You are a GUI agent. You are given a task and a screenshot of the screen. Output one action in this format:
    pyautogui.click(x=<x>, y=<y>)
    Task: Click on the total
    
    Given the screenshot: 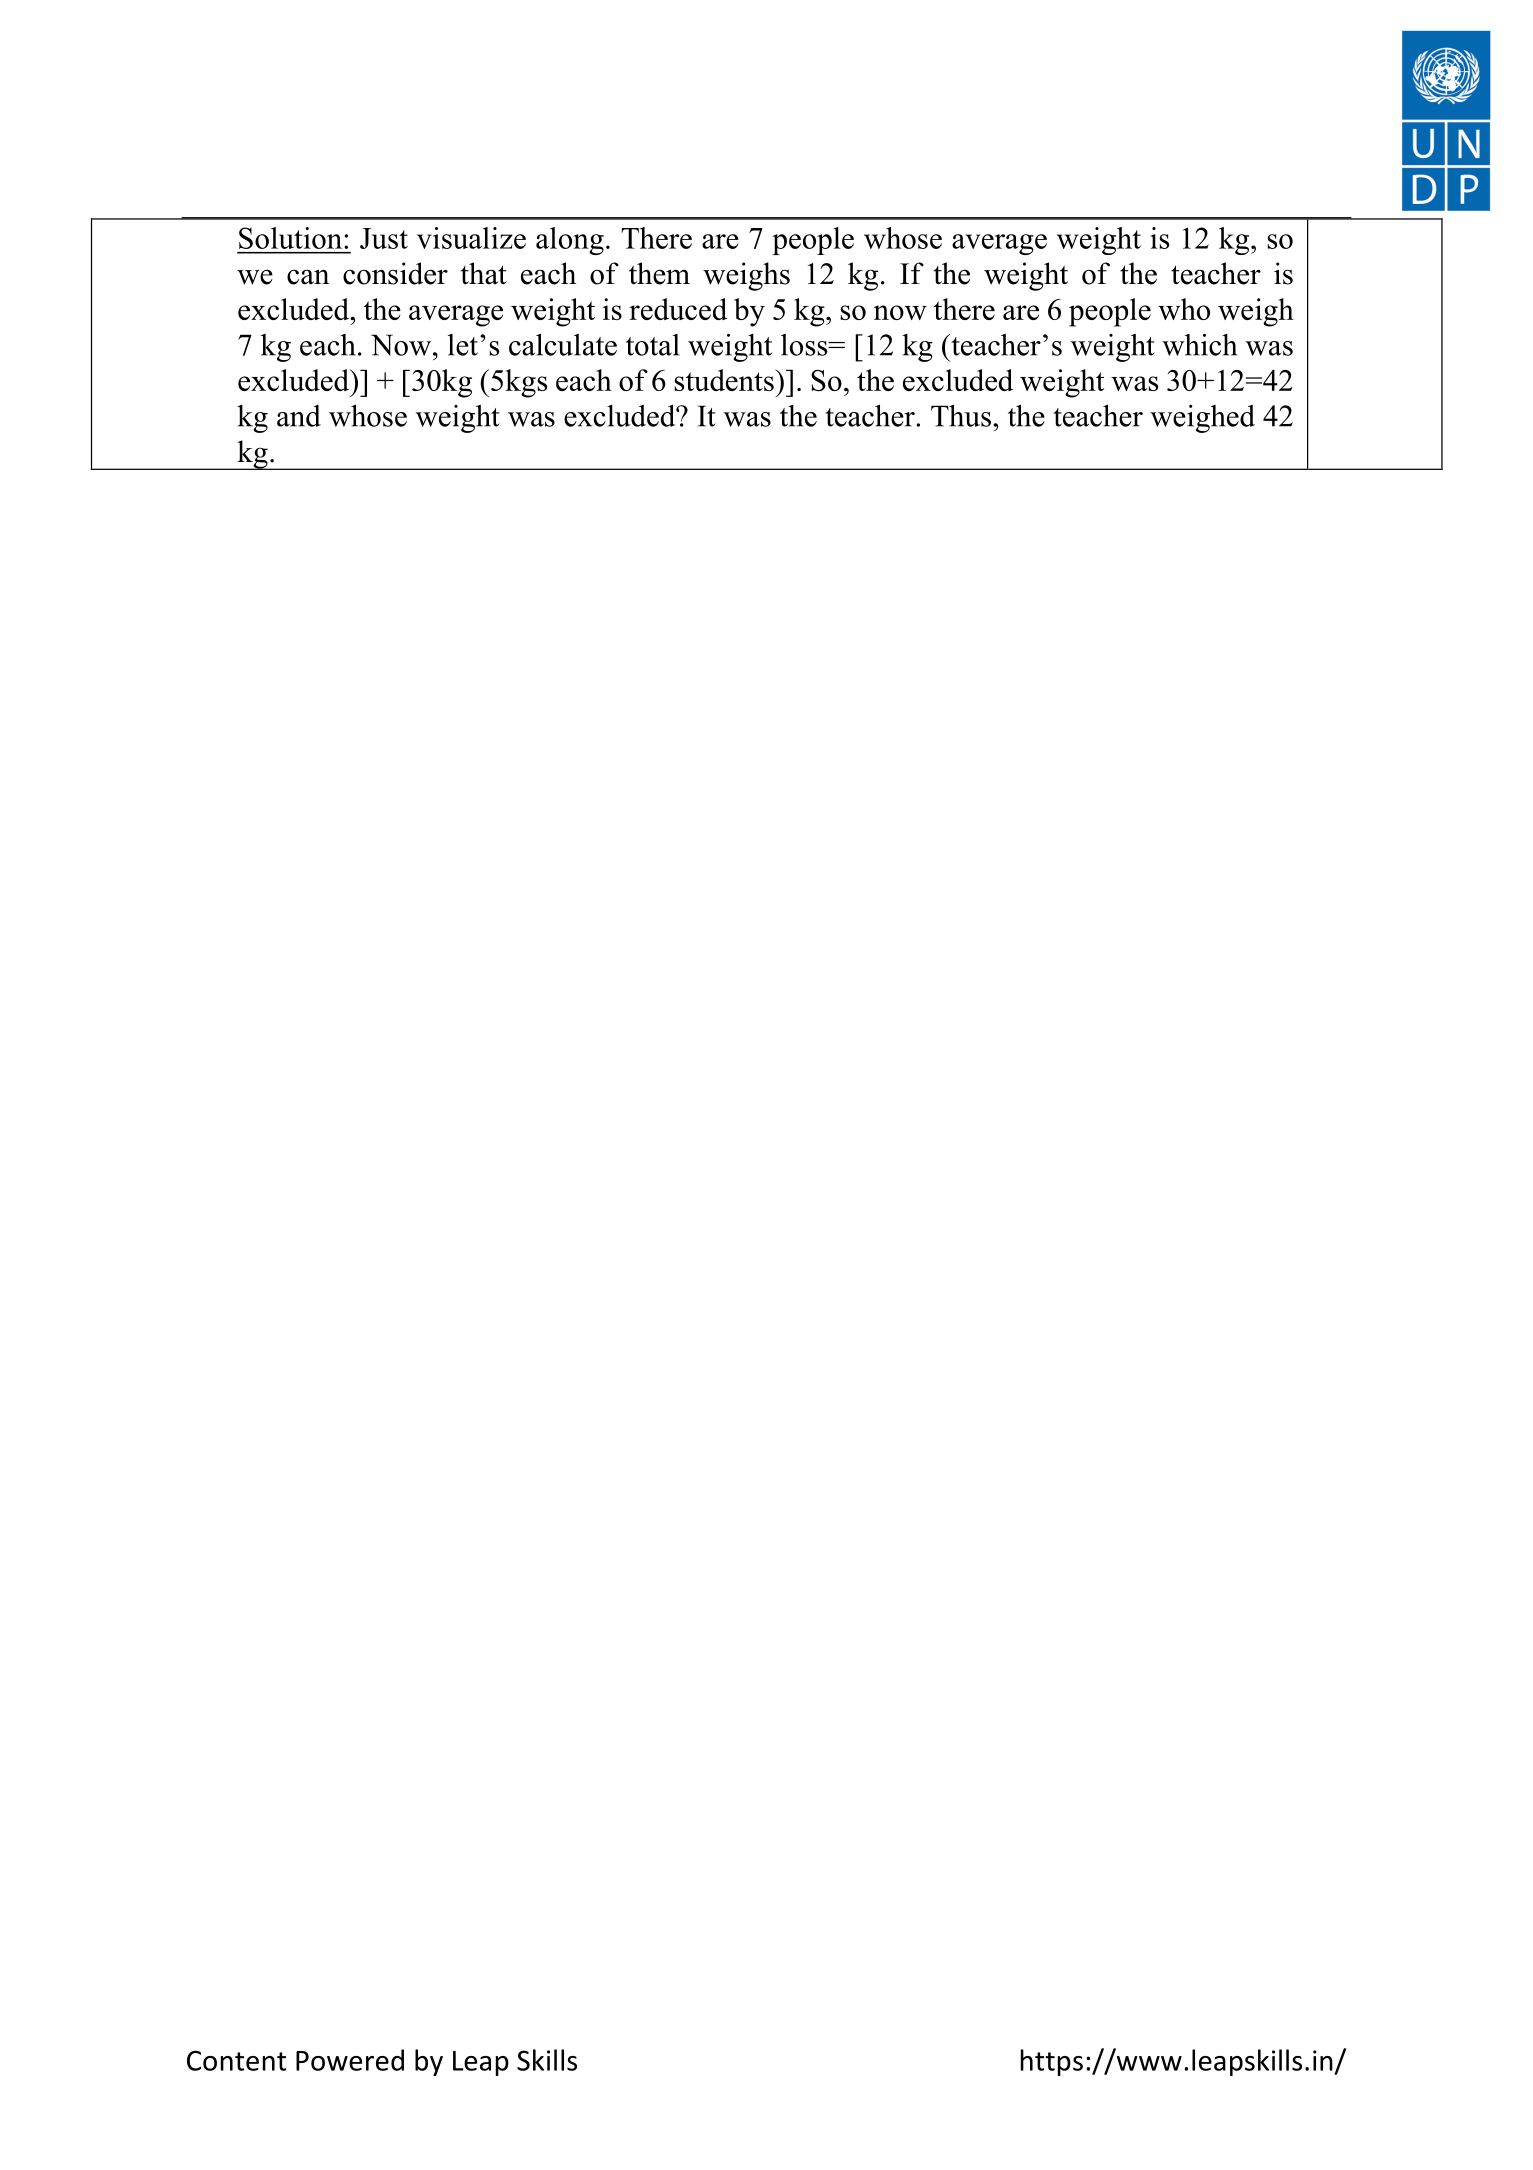 What is the action you would take?
    pyautogui.click(x=653, y=345)
